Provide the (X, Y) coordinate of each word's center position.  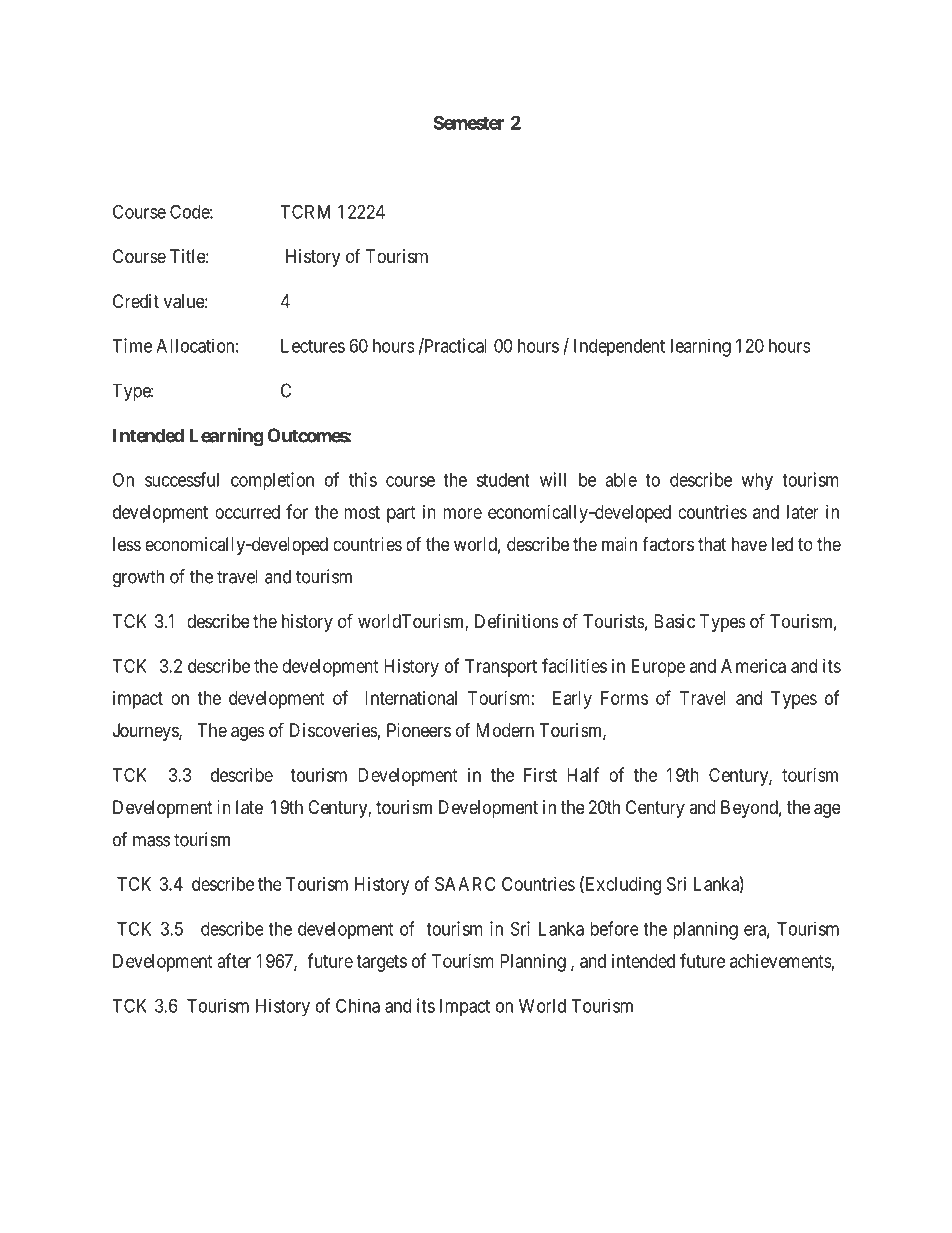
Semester (469, 122)
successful (182, 479)
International (411, 698)
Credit (136, 301)
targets (381, 963)
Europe (658, 668)
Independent (619, 348)
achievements (781, 961)
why (757, 482)
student (503, 480)
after (234, 960)
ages (248, 733)
